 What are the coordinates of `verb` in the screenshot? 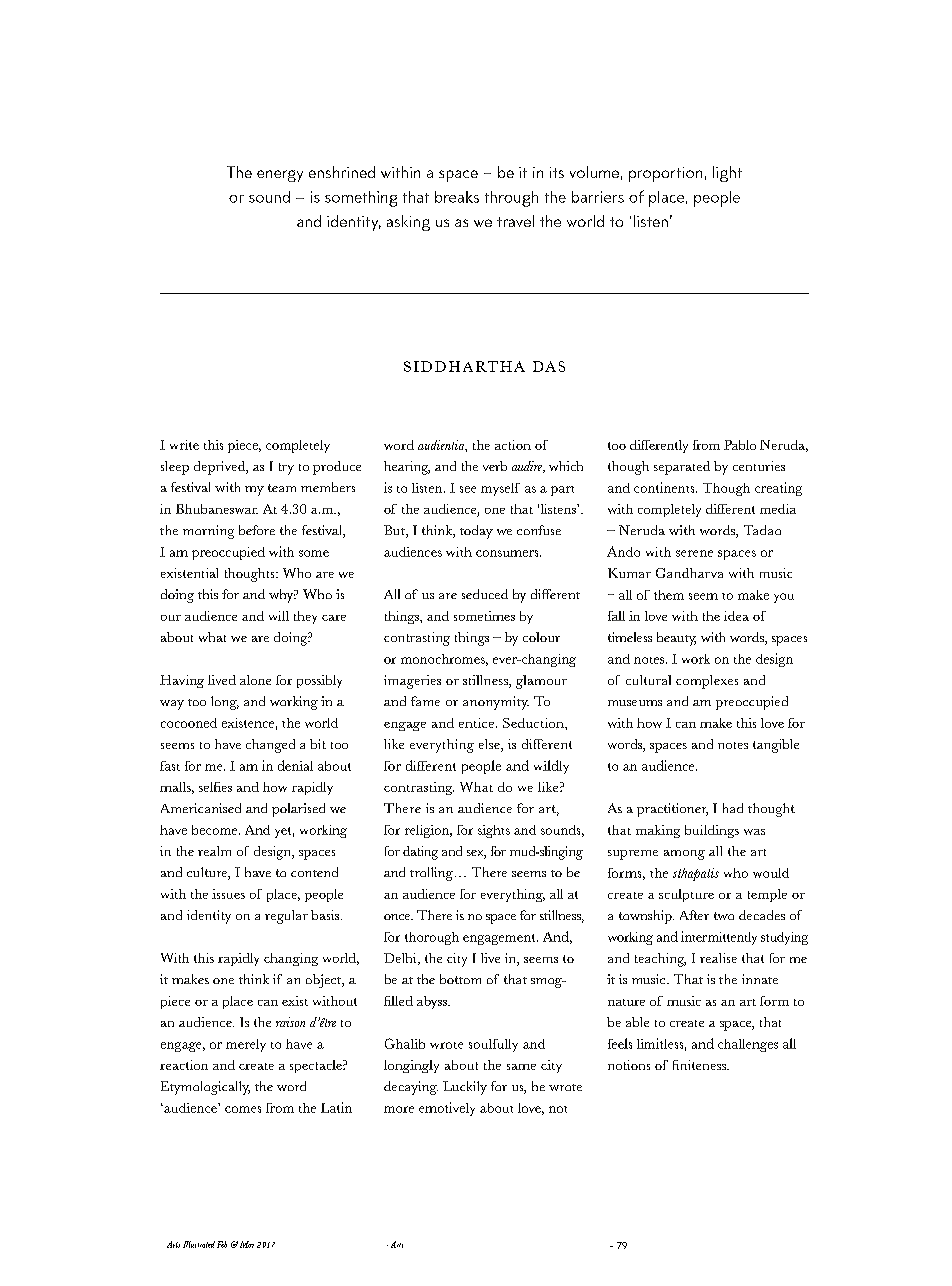 It's located at (495, 466).
